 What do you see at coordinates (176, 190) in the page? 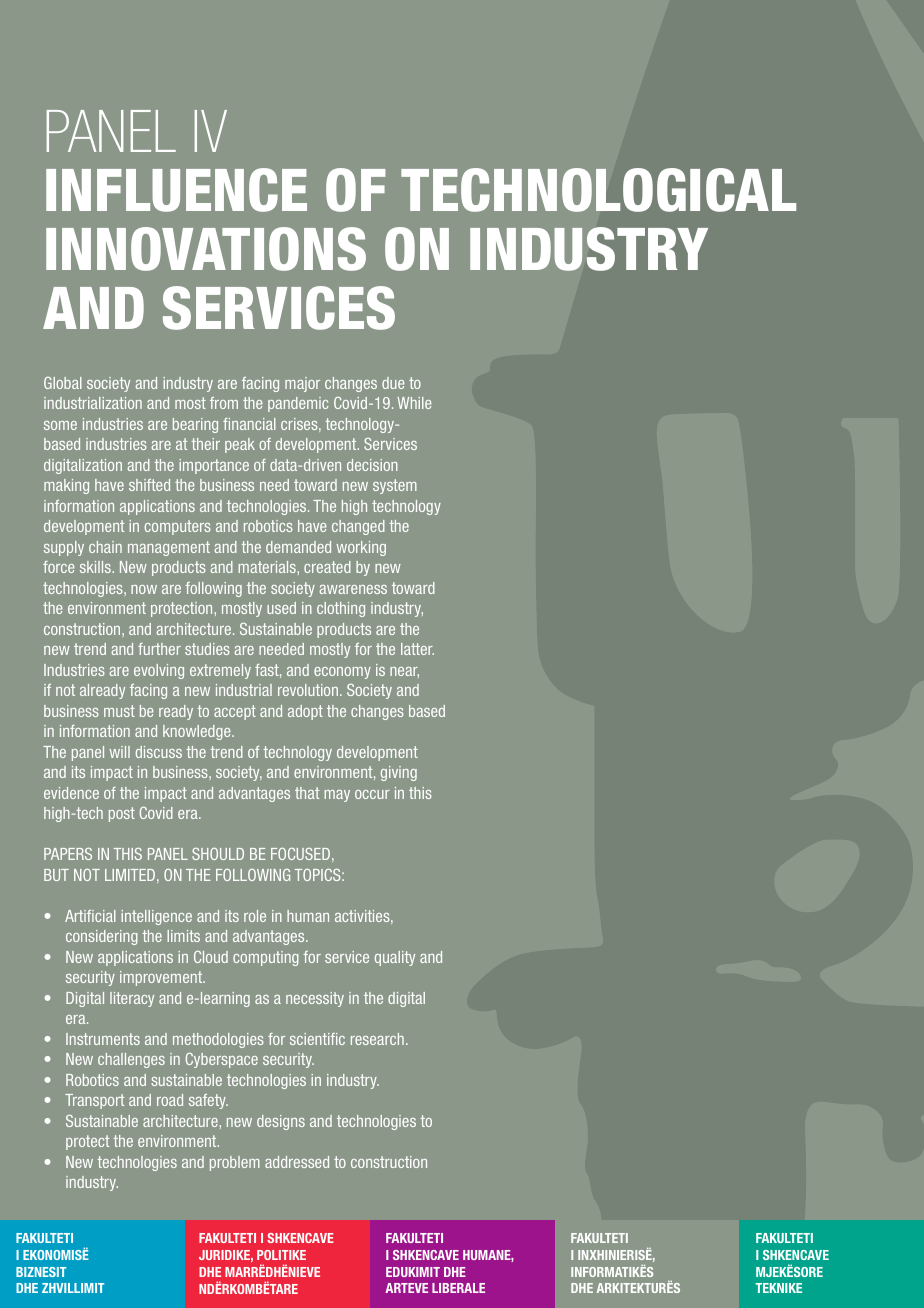
I see `INFLUENCE` at bounding box center [176, 190].
